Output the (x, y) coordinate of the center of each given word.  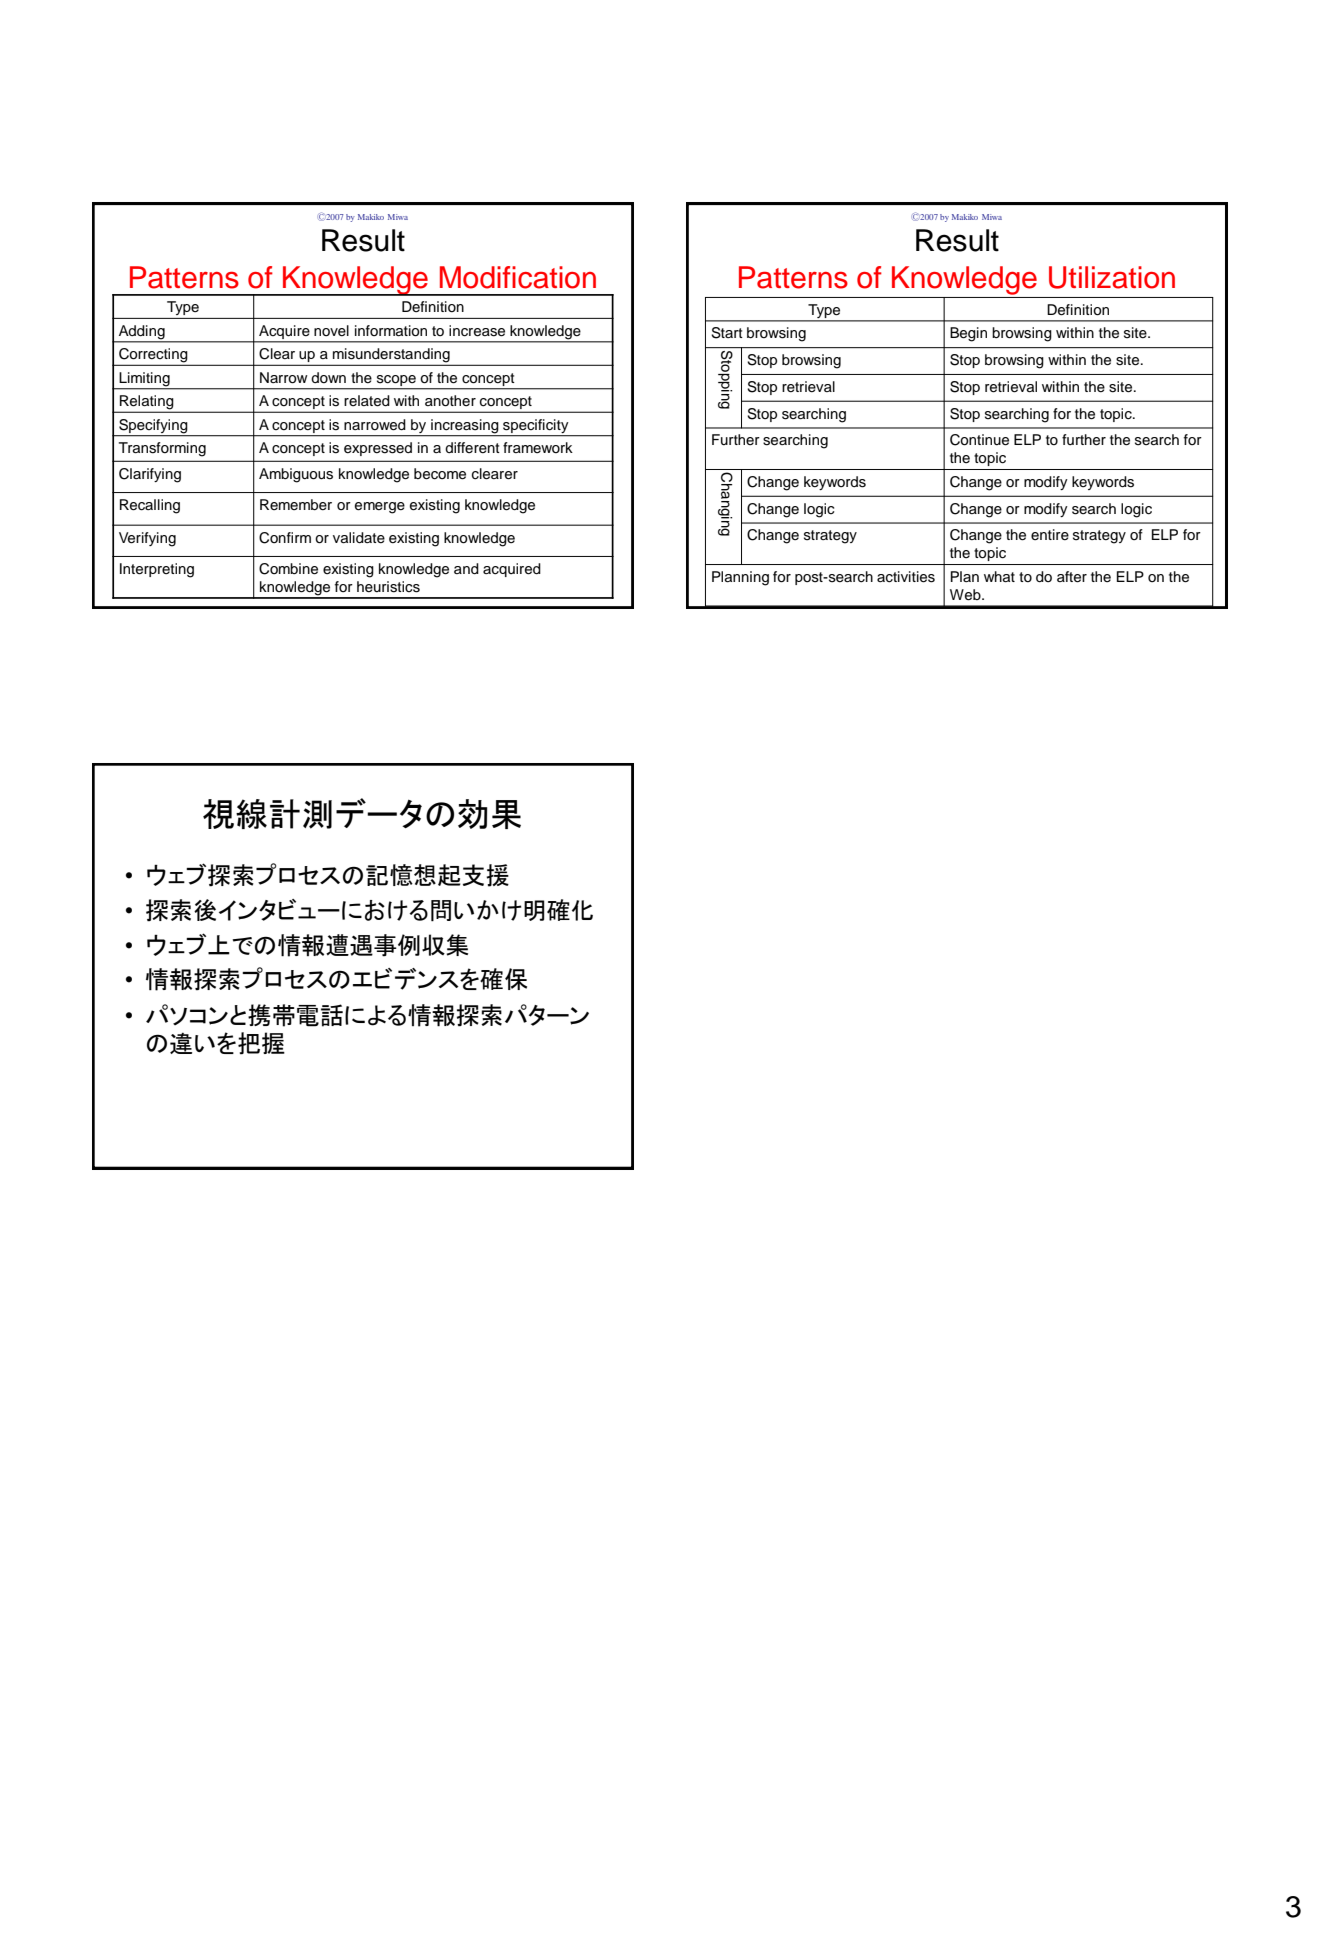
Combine (288, 569)
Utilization (1112, 277)
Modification (518, 277)
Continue (979, 440)
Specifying (153, 426)
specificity (535, 426)
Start (727, 333)
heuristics (388, 587)
